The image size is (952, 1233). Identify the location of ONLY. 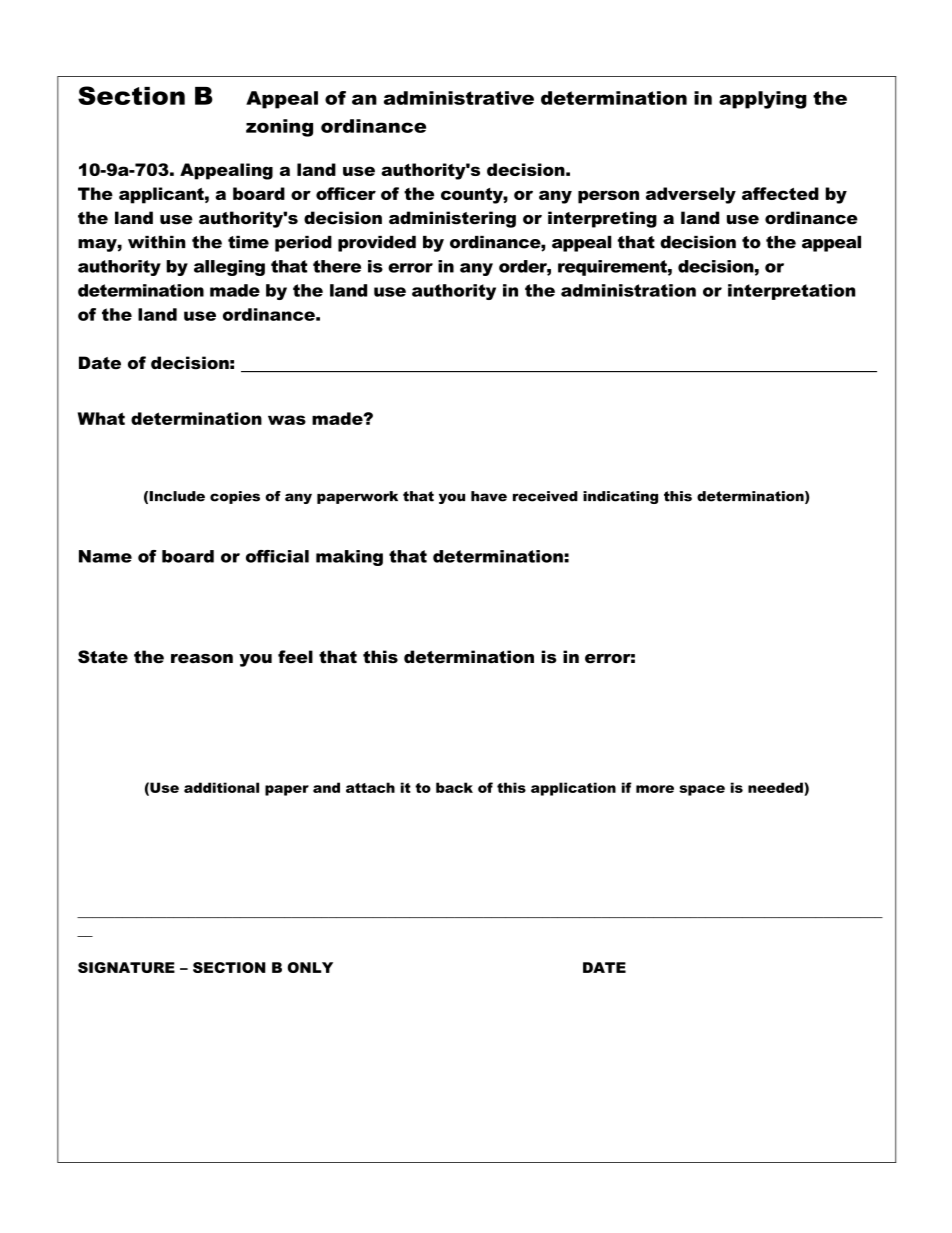
(310, 967).
